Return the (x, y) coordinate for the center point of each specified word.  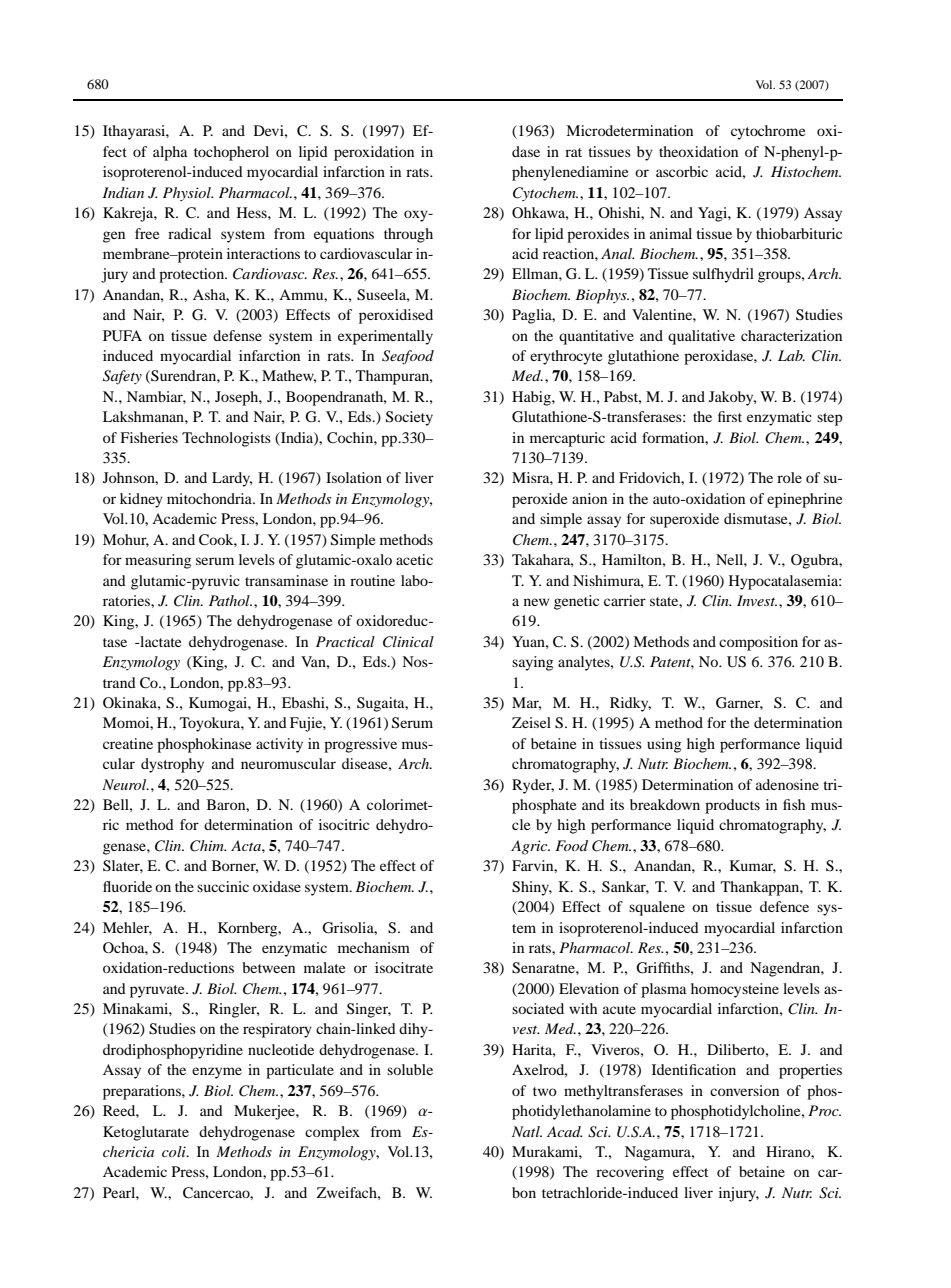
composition (758, 643)
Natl (527, 1131)
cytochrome (768, 132)
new (536, 602)
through (408, 235)
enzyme (217, 1073)
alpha (170, 153)
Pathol (230, 600)
